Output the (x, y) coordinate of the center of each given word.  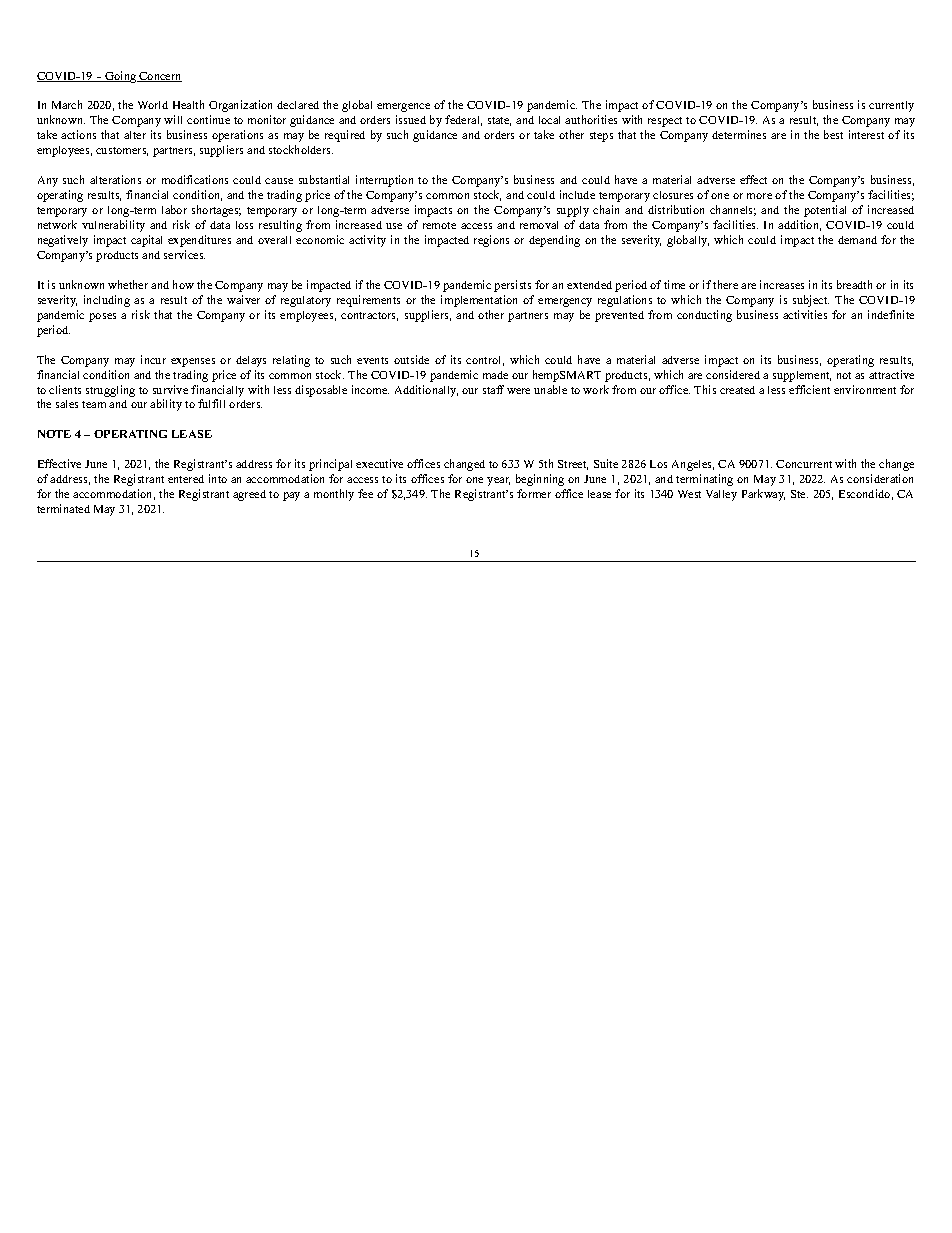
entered (186, 479)
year (498, 481)
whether (128, 284)
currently (891, 106)
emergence (403, 107)
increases (782, 284)
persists (512, 286)
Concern (160, 77)
